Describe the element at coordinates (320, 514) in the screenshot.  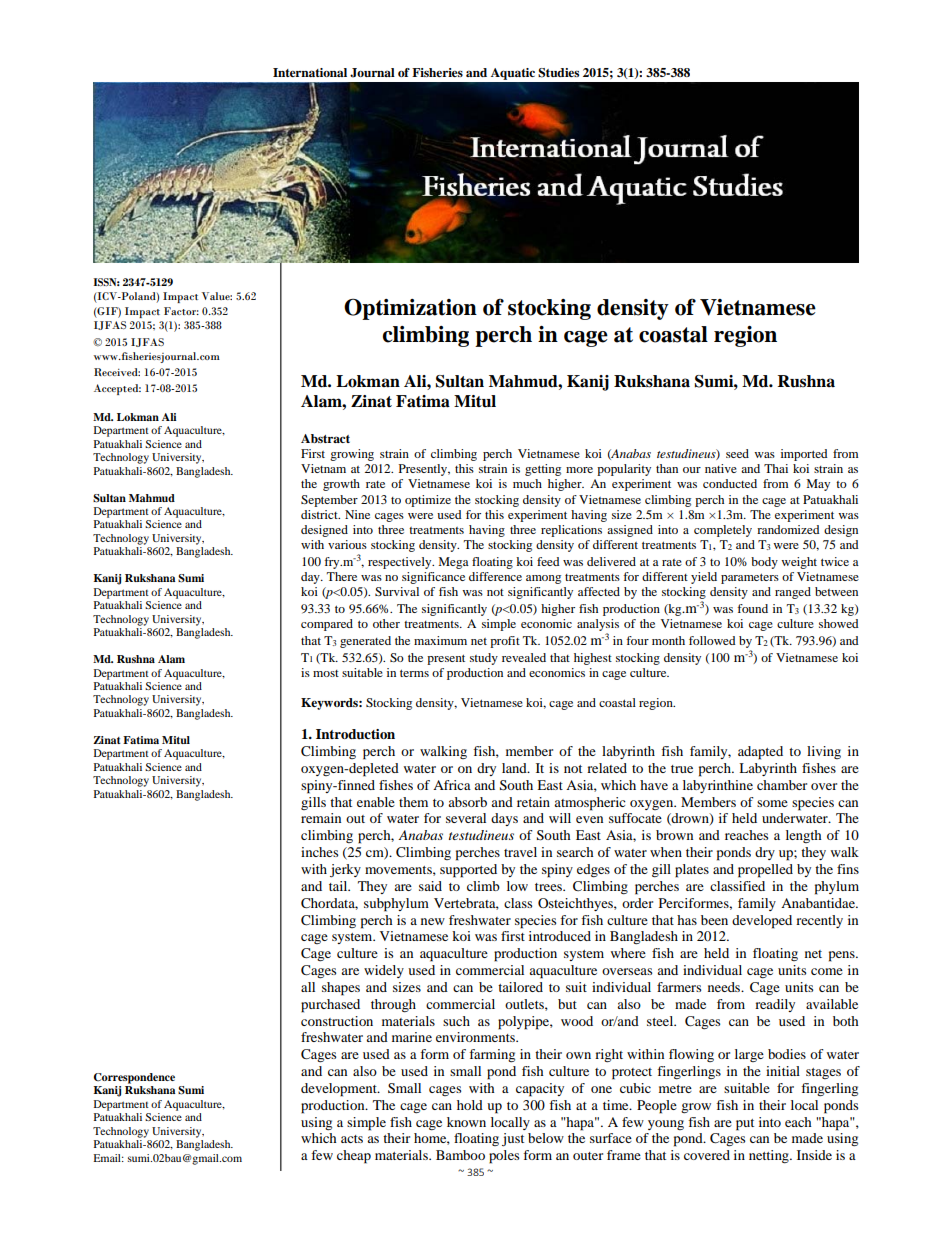
I see `district` at that location.
